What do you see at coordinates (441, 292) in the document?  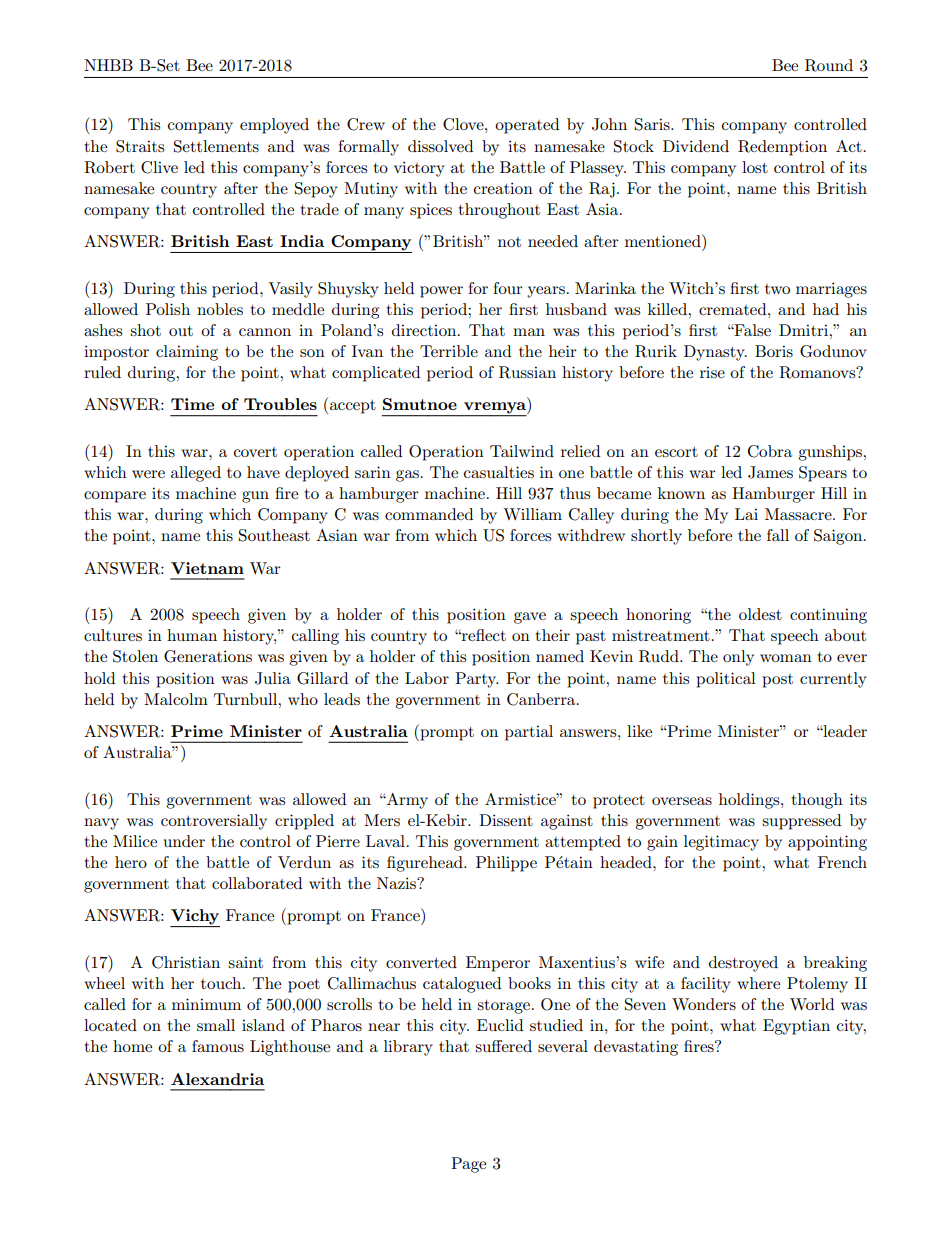 I see `power` at bounding box center [441, 292].
